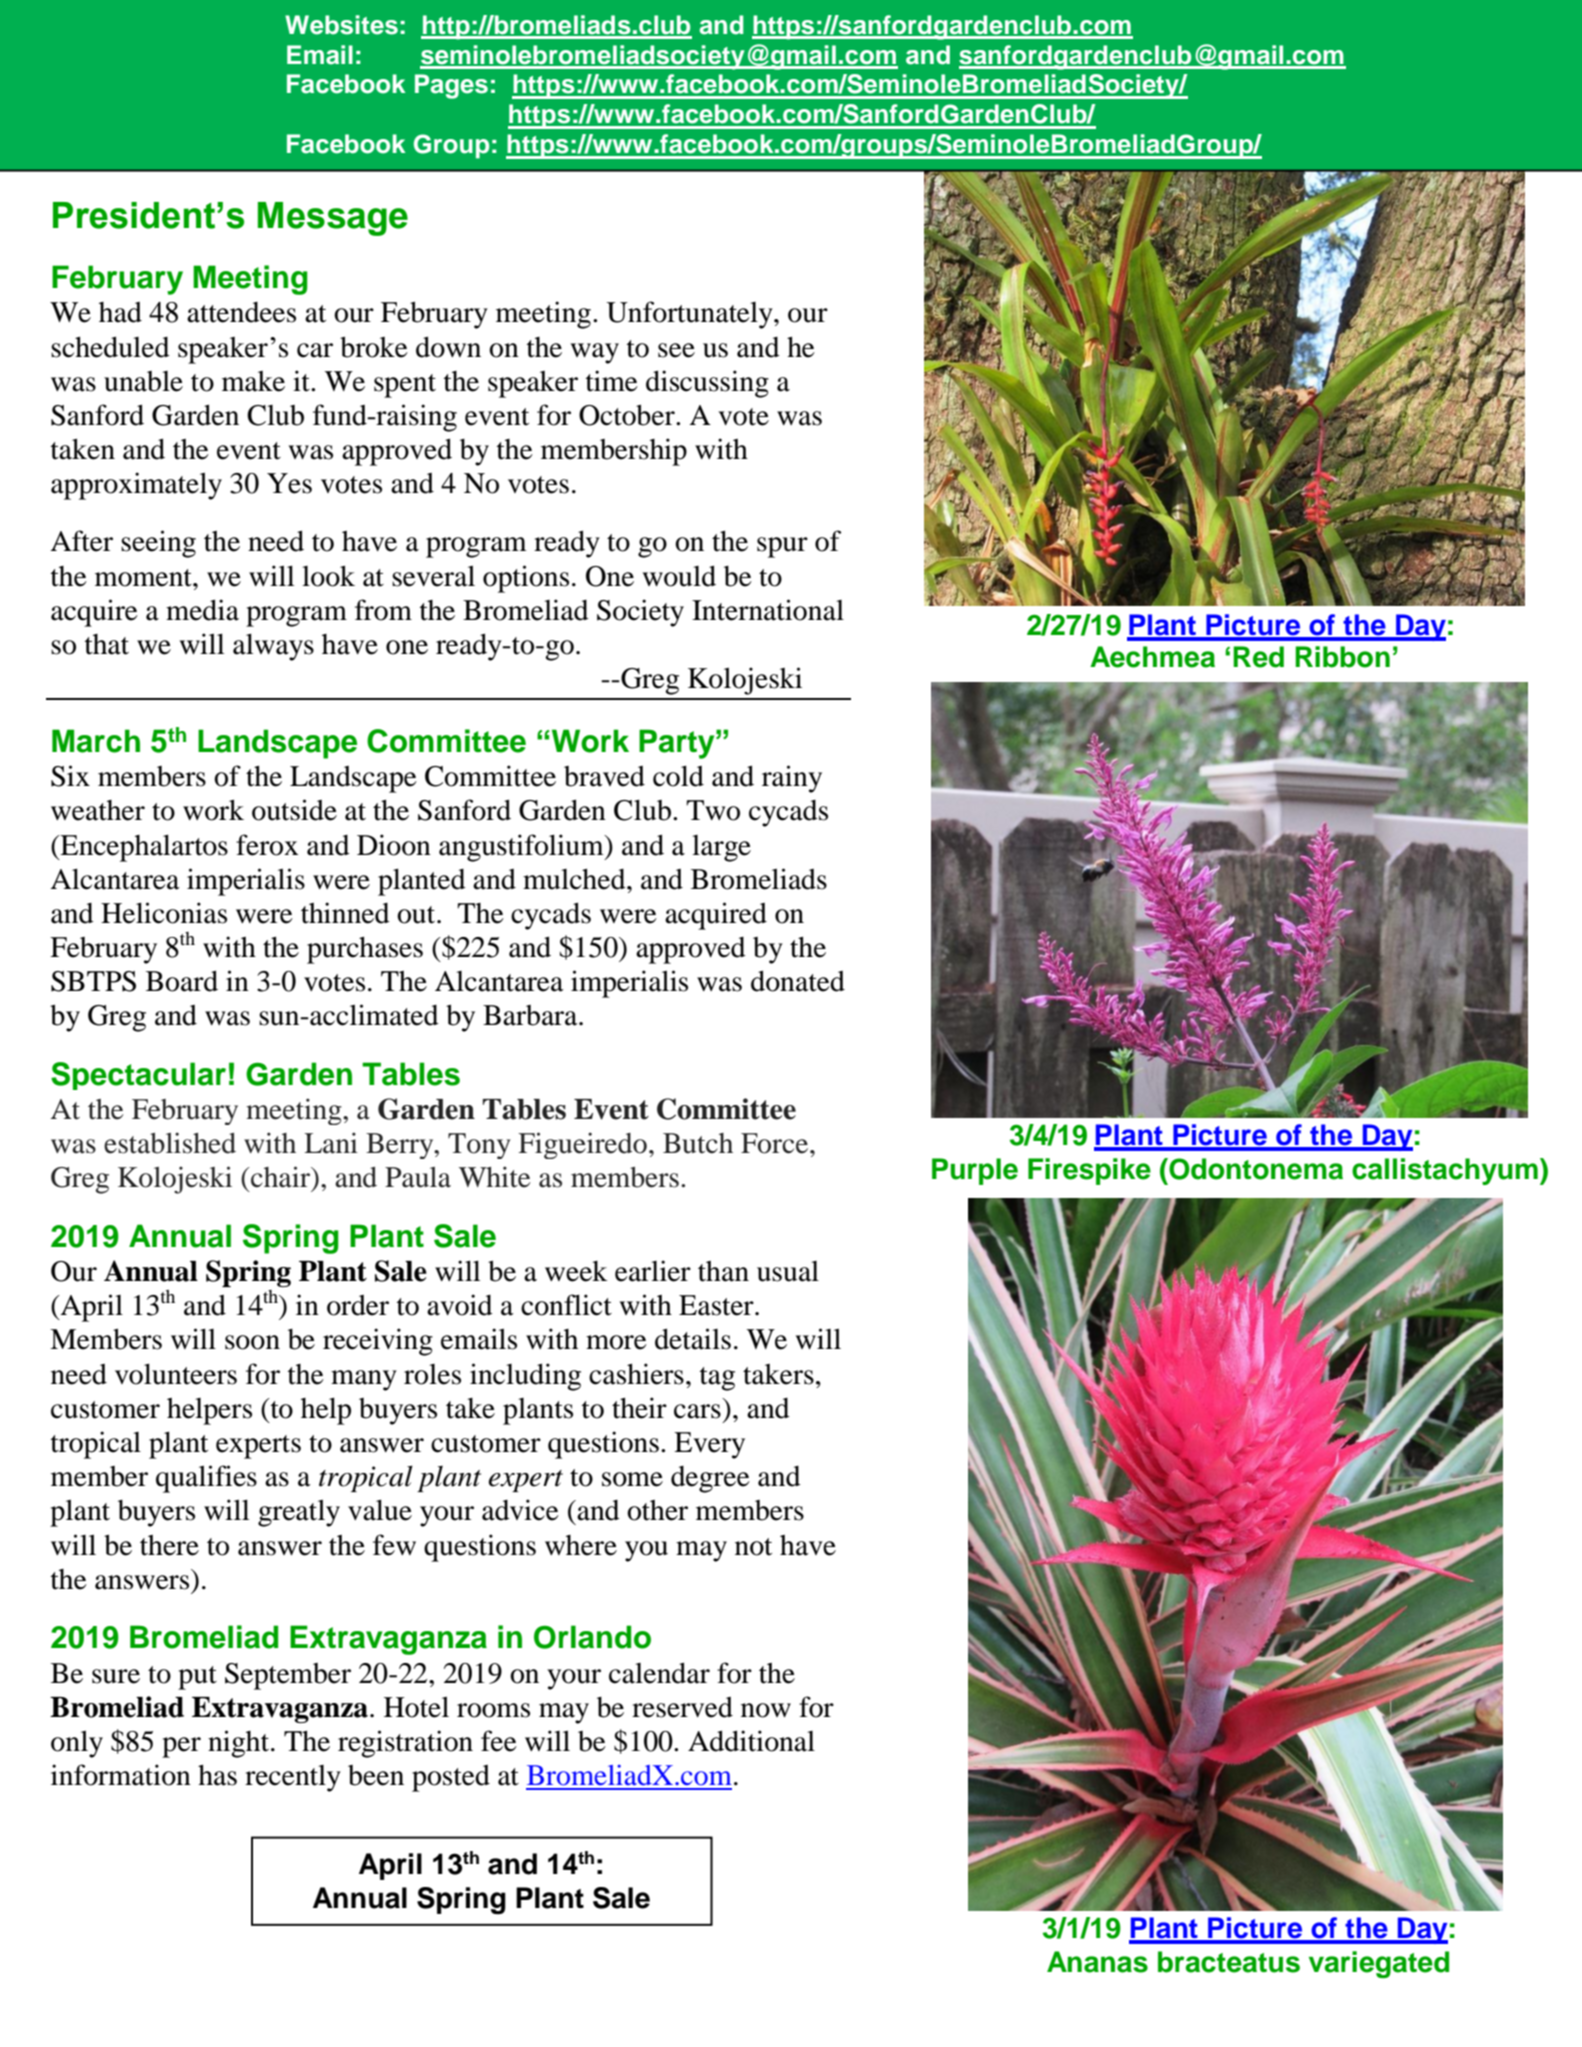 This screenshot has width=1582, height=2047. What do you see at coordinates (252, 1342) in the screenshot?
I see `soon` at bounding box center [252, 1342].
